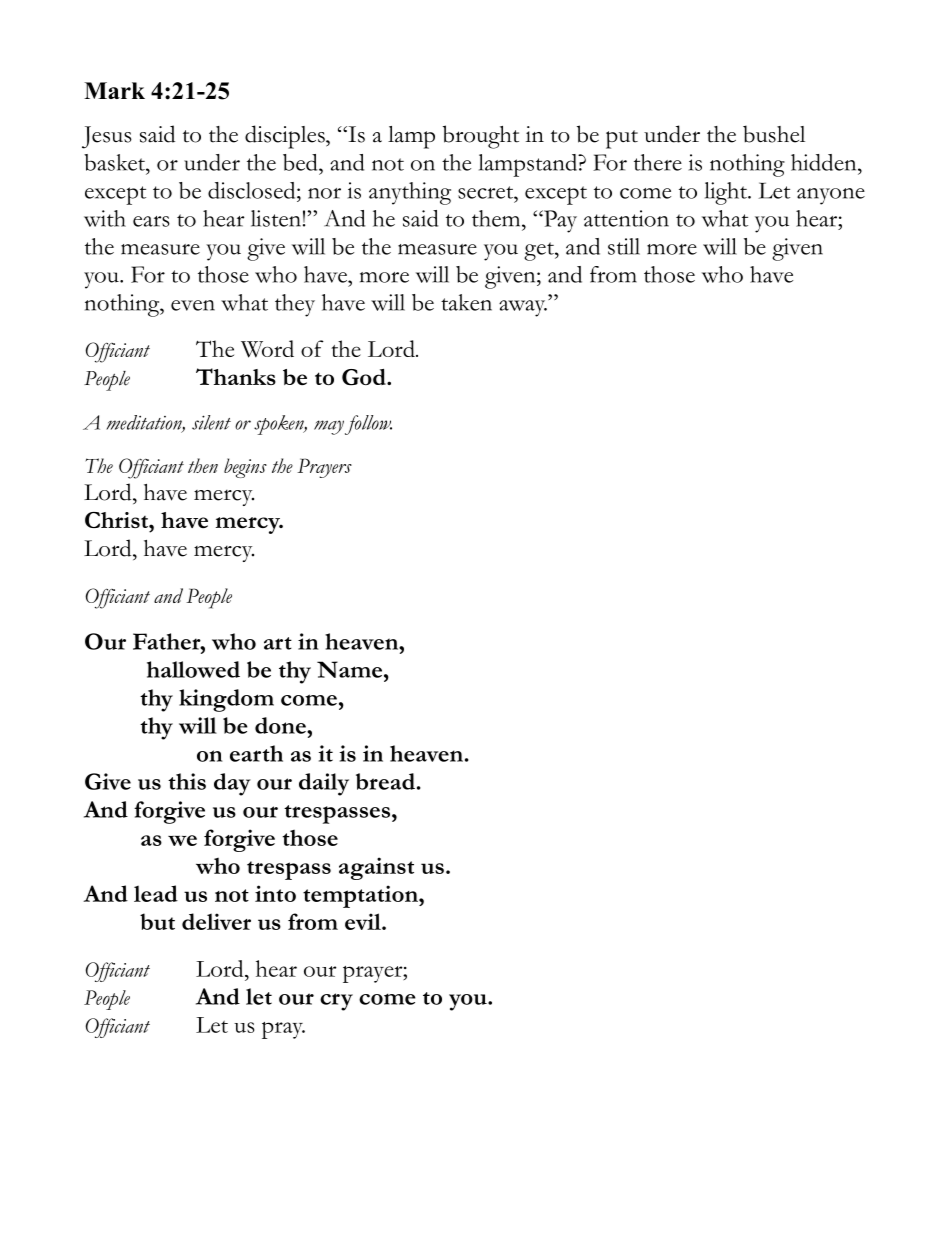 The height and width of the screenshot is (1233, 952). I want to click on hallowed, so click(193, 669).
